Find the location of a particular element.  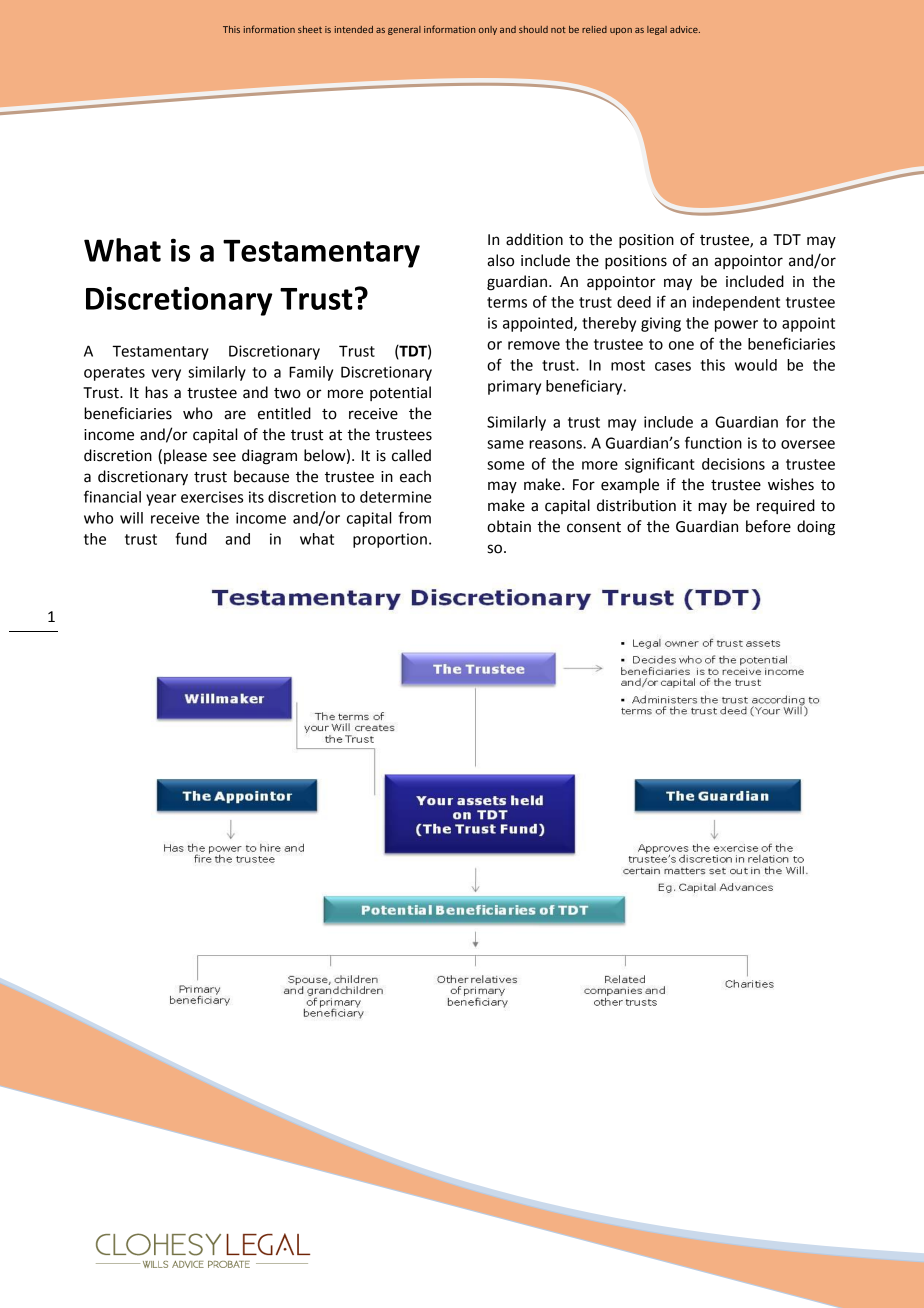

advice is located at coordinates (685, 29).
